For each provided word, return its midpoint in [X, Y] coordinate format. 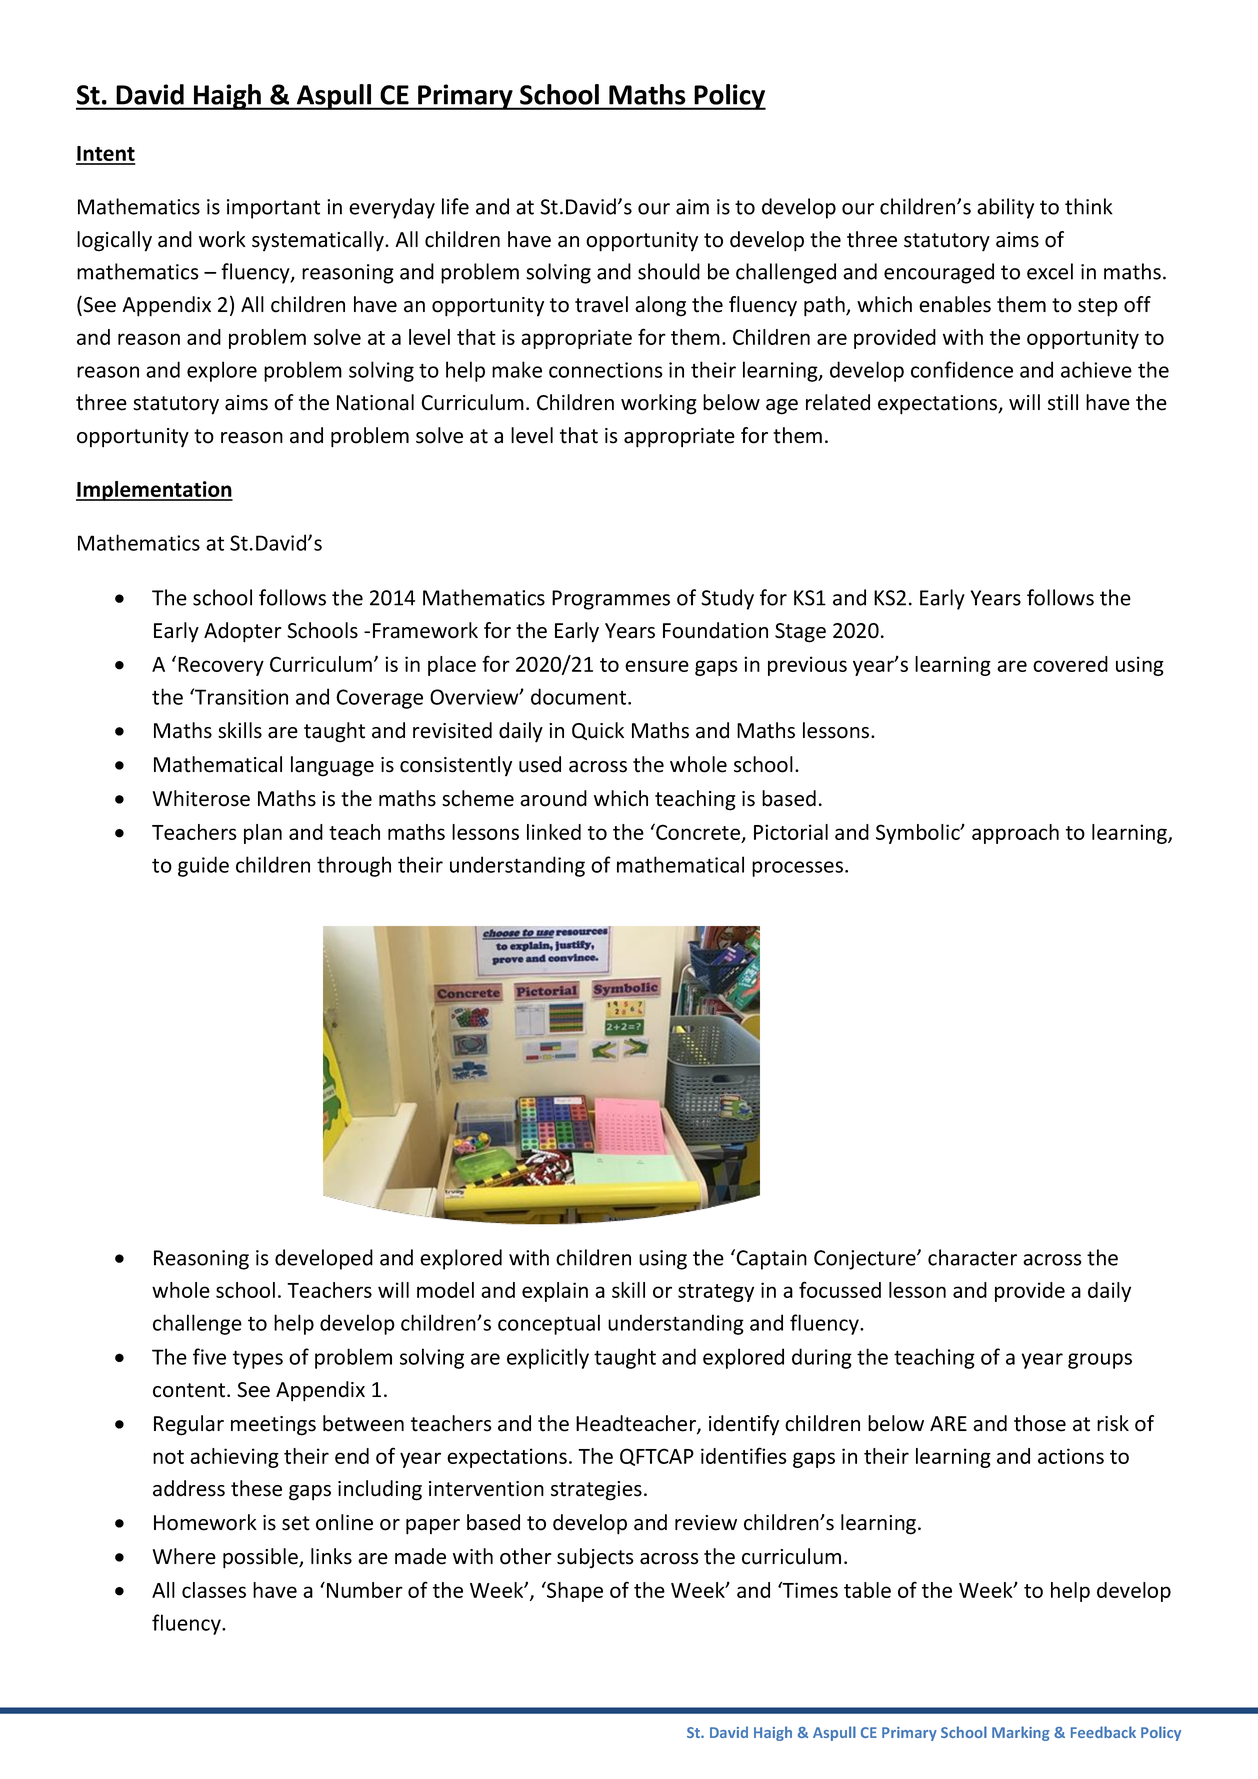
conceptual [549, 1324]
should [669, 271]
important [273, 209]
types [258, 1359]
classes [214, 1590]
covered [1070, 664]
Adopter [243, 632]
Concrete [698, 833]
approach [1015, 834]
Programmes [611, 600]
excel [1050, 271]
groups [1100, 1361]
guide [203, 866]
